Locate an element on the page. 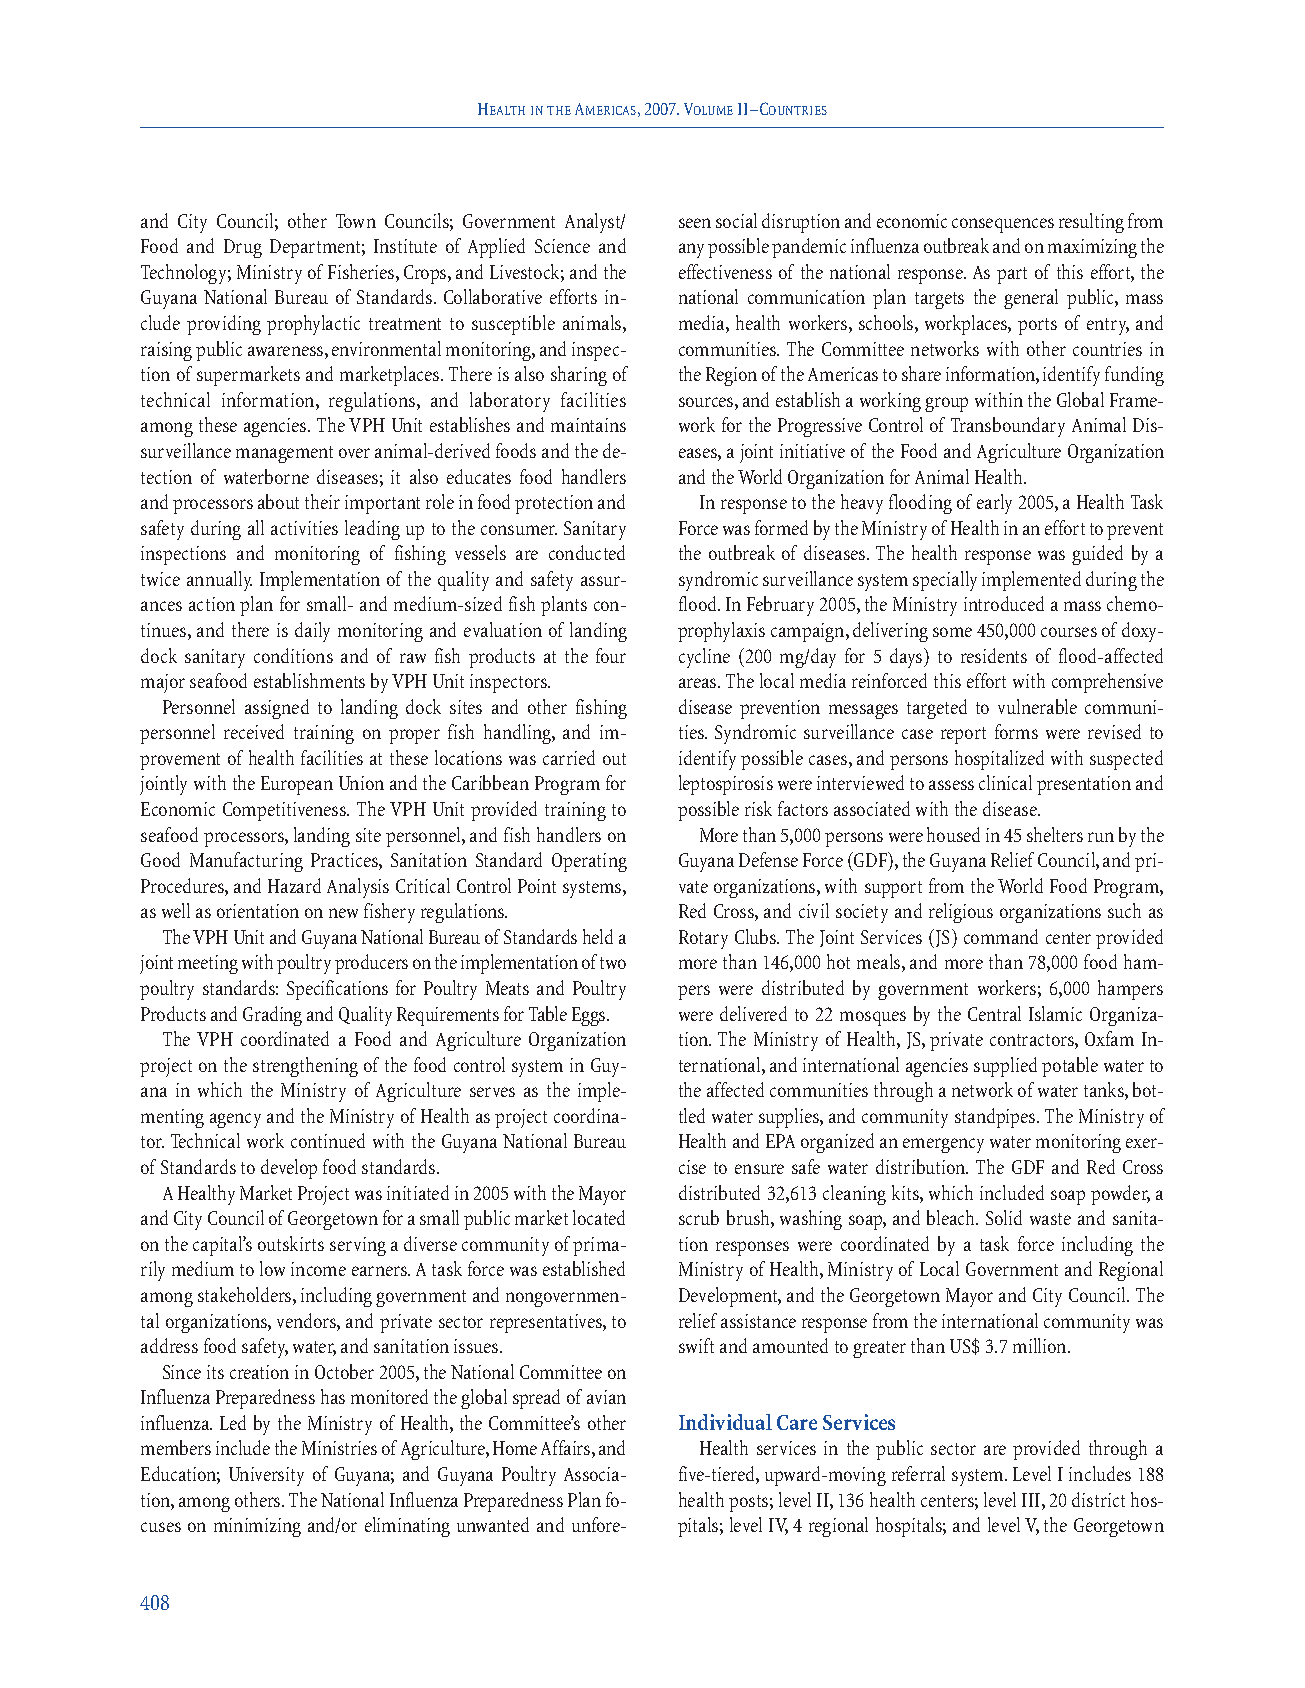 The image size is (1305, 1688). University is located at coordinates (266, 1476).
